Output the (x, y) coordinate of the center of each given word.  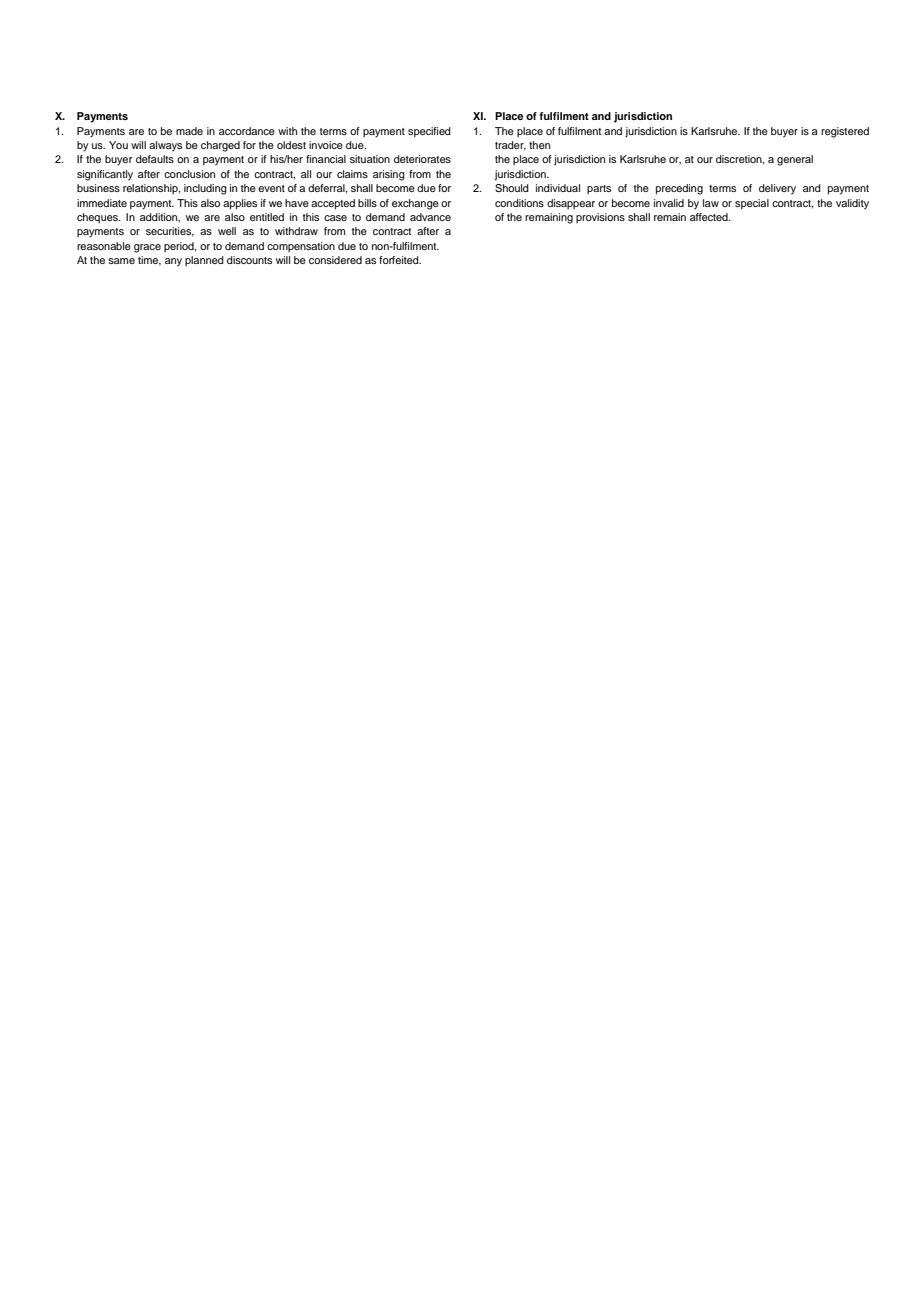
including (205, 189)
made (189, 131)
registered (845, 132)
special (752, 204)
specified (429, 132)
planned (204, 261)
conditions (519, 203)
